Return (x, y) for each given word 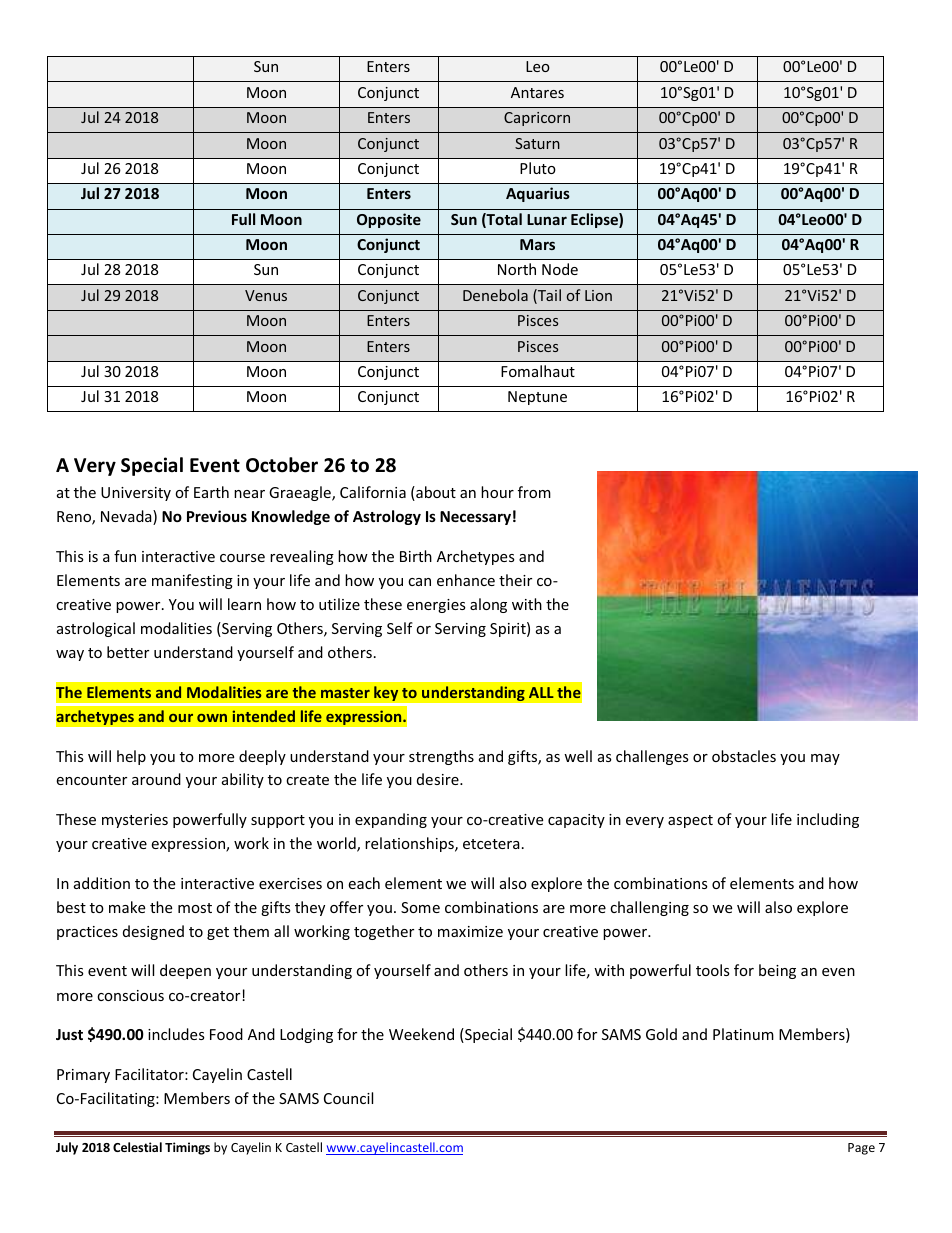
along (488, 605)
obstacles (744, 756)
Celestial (137, 1147)
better (128, 652)
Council (348, 1098)
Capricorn (537, 119)
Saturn (537, 143)
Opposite (389, 220)
